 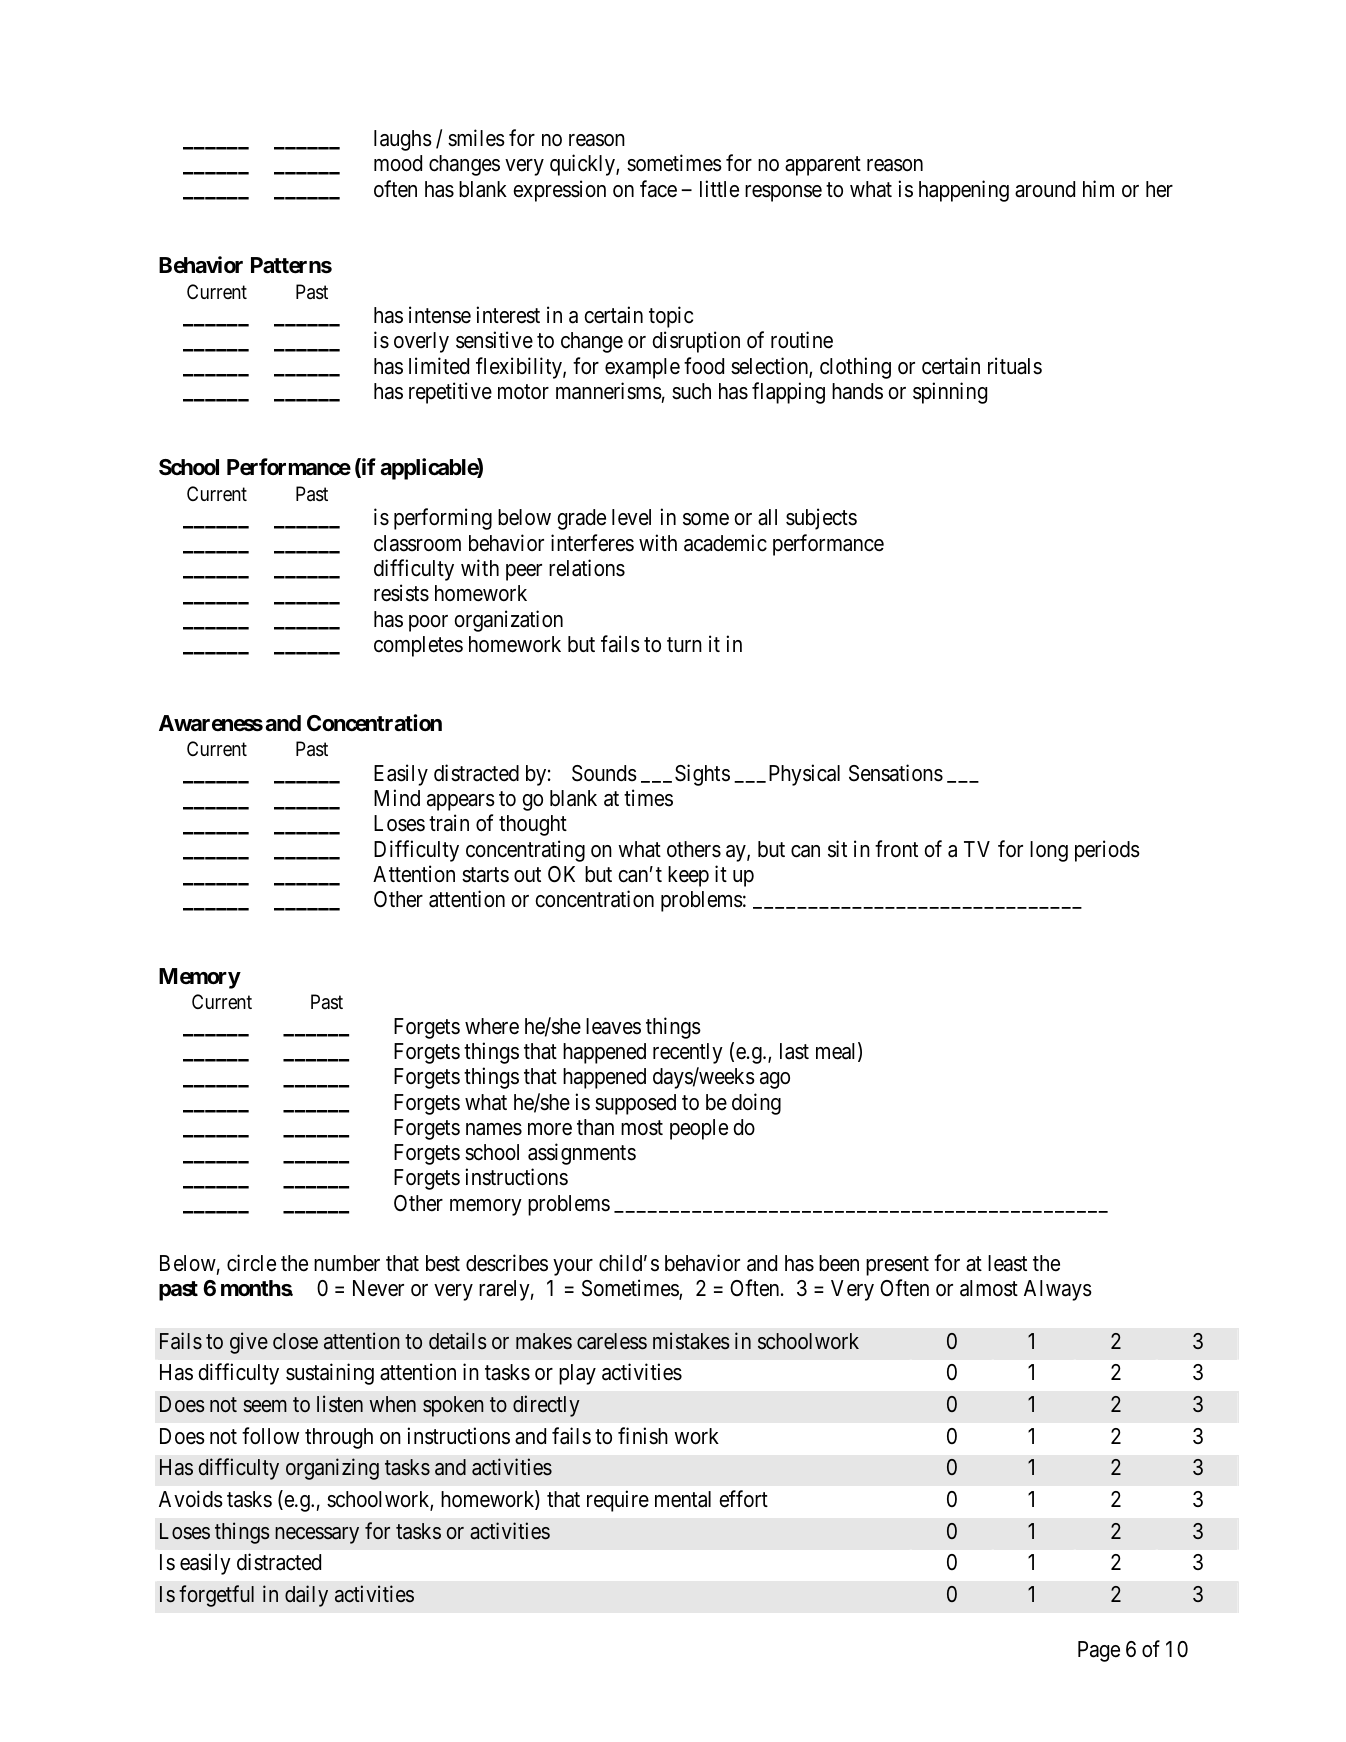 I want to click on least, so click(x=1007, y=1263).
